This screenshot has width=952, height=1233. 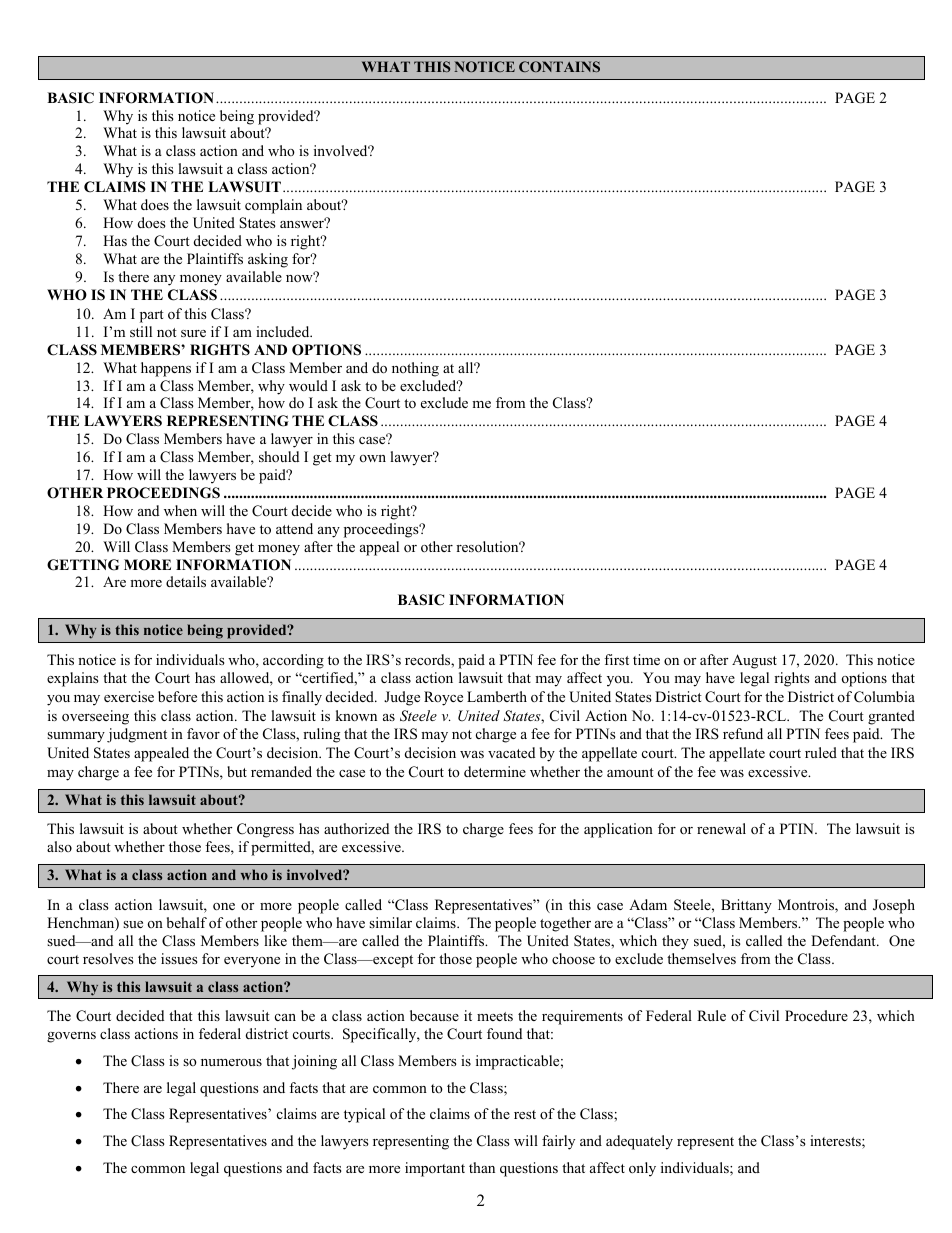 I want to click on behalf, so click(x=187, y=922).
